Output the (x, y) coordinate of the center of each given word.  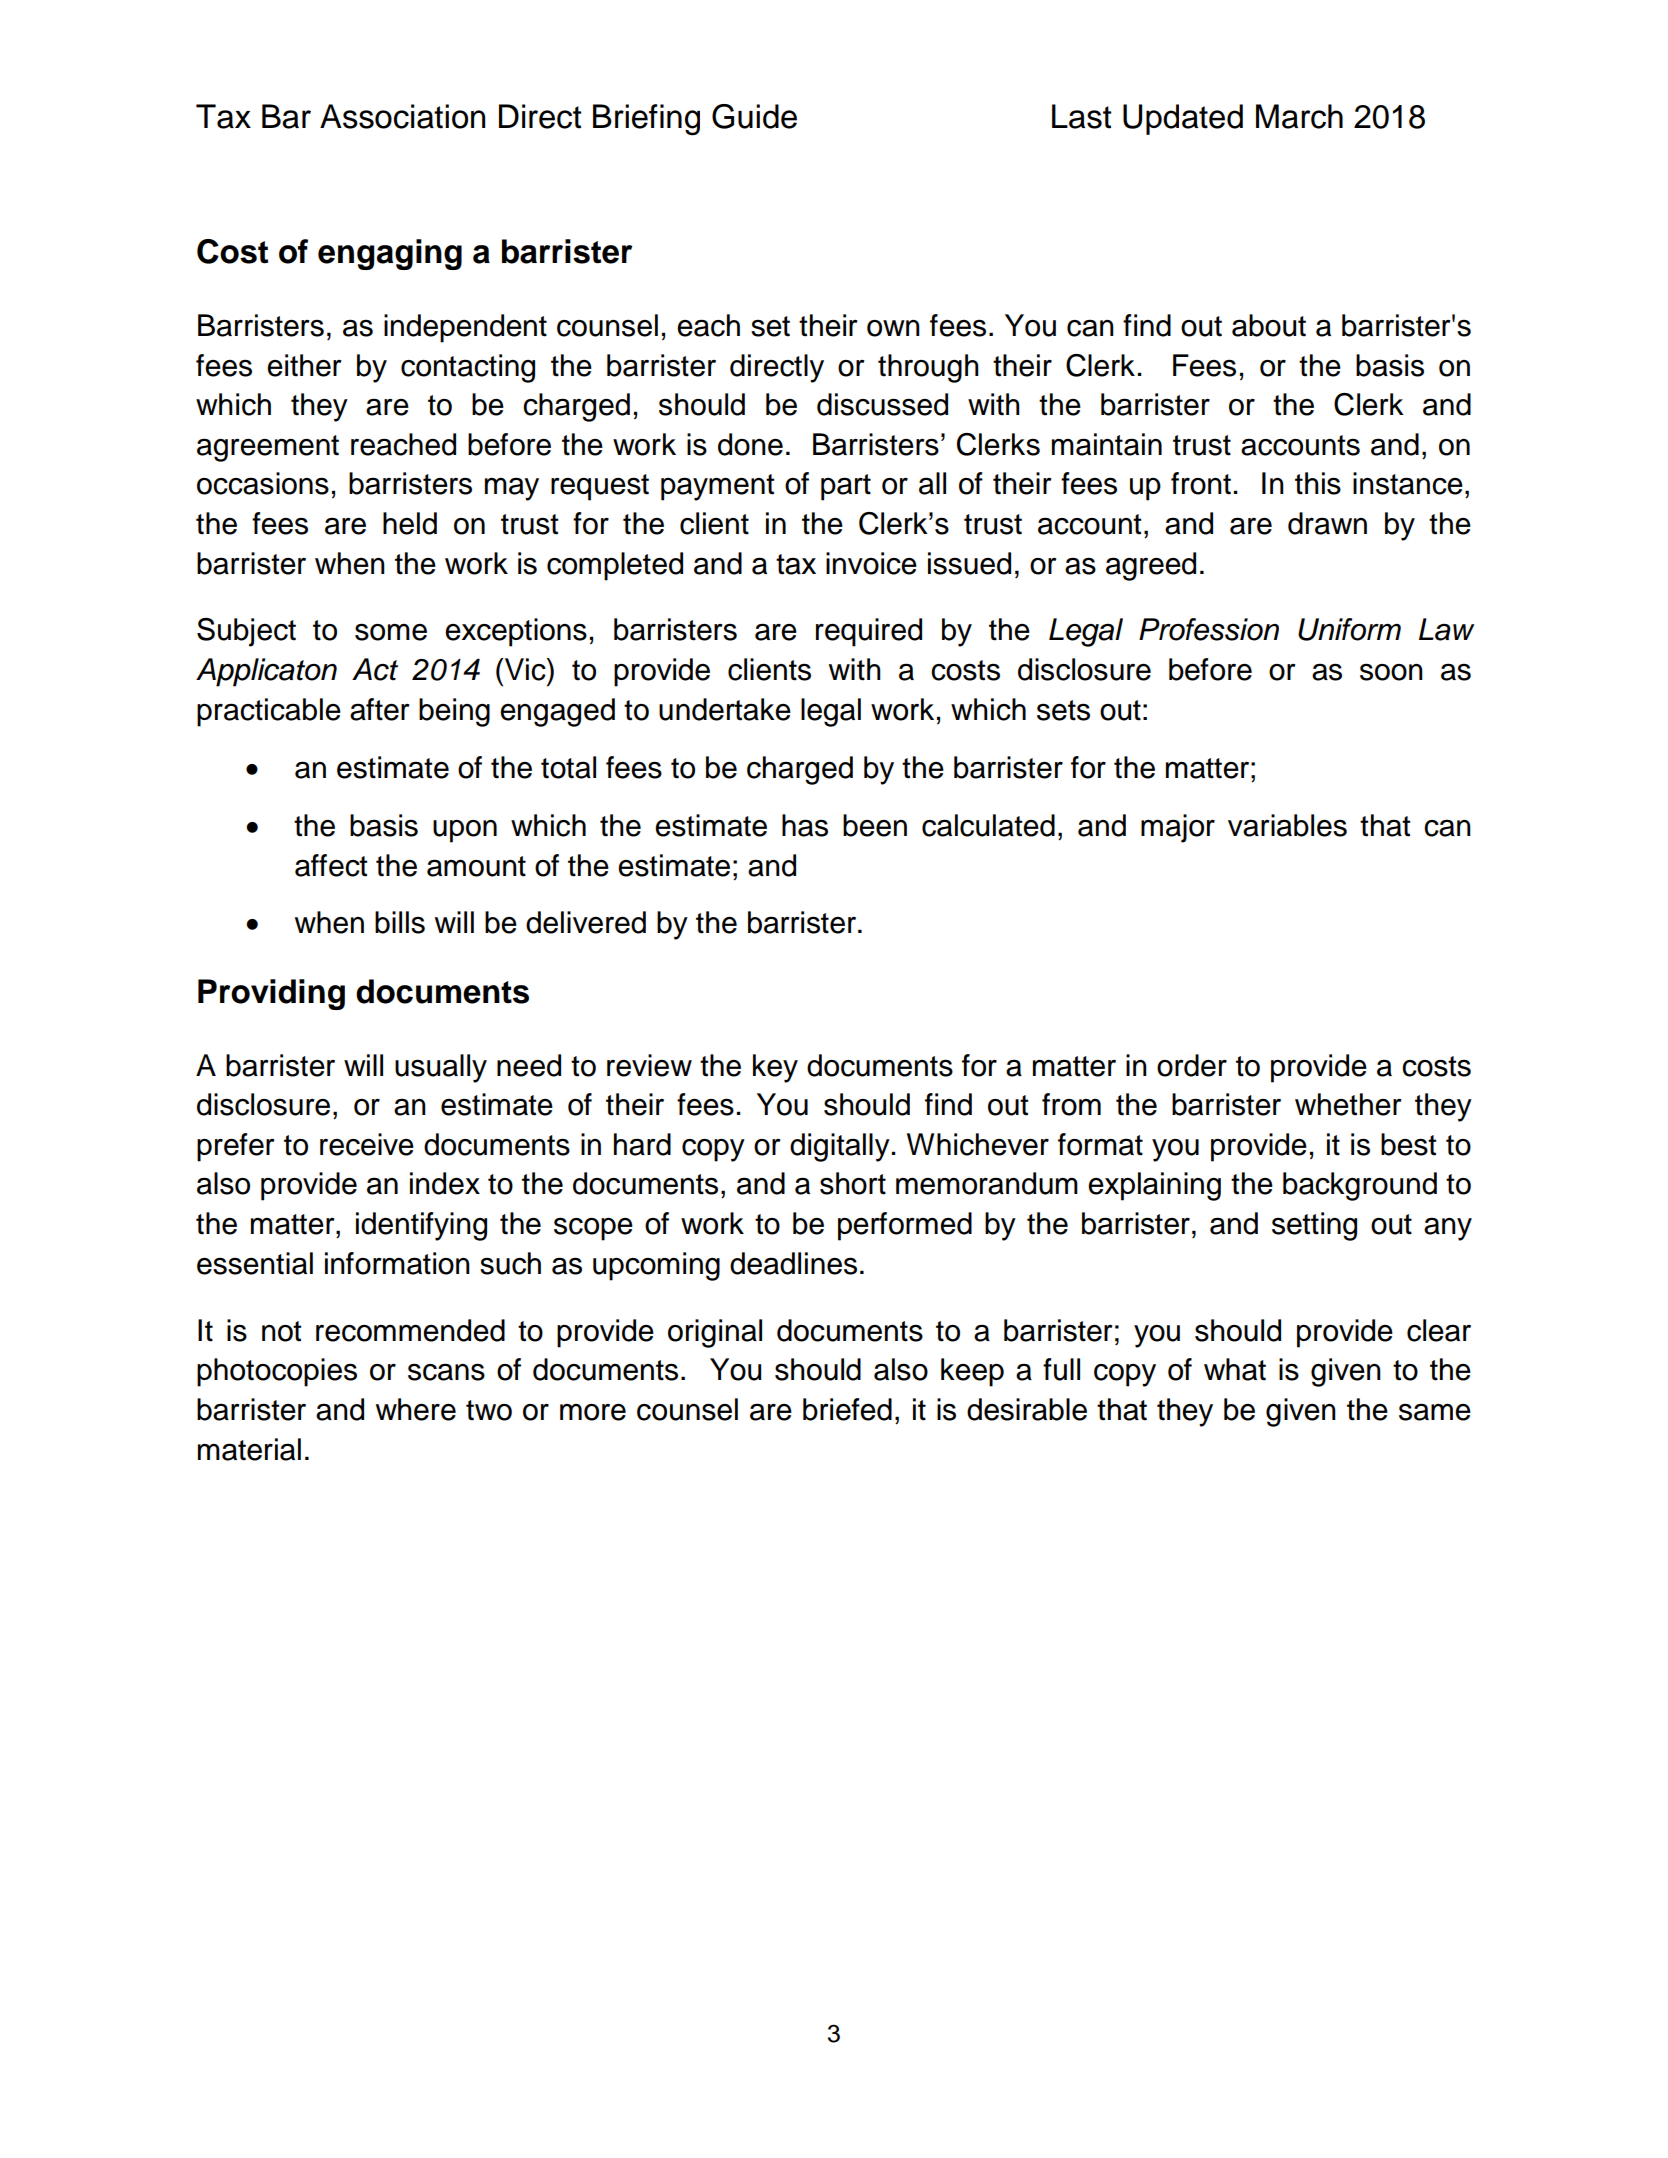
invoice (871, 563)
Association (402, 116)
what (1235, 1369)
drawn (1327, 523)
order (1192, 1065)
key (775, 1068)
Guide (754, 116)
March (1299, 116)
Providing (271, 994)
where (416, 1409)
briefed (847, 1409)
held (410, 523)
